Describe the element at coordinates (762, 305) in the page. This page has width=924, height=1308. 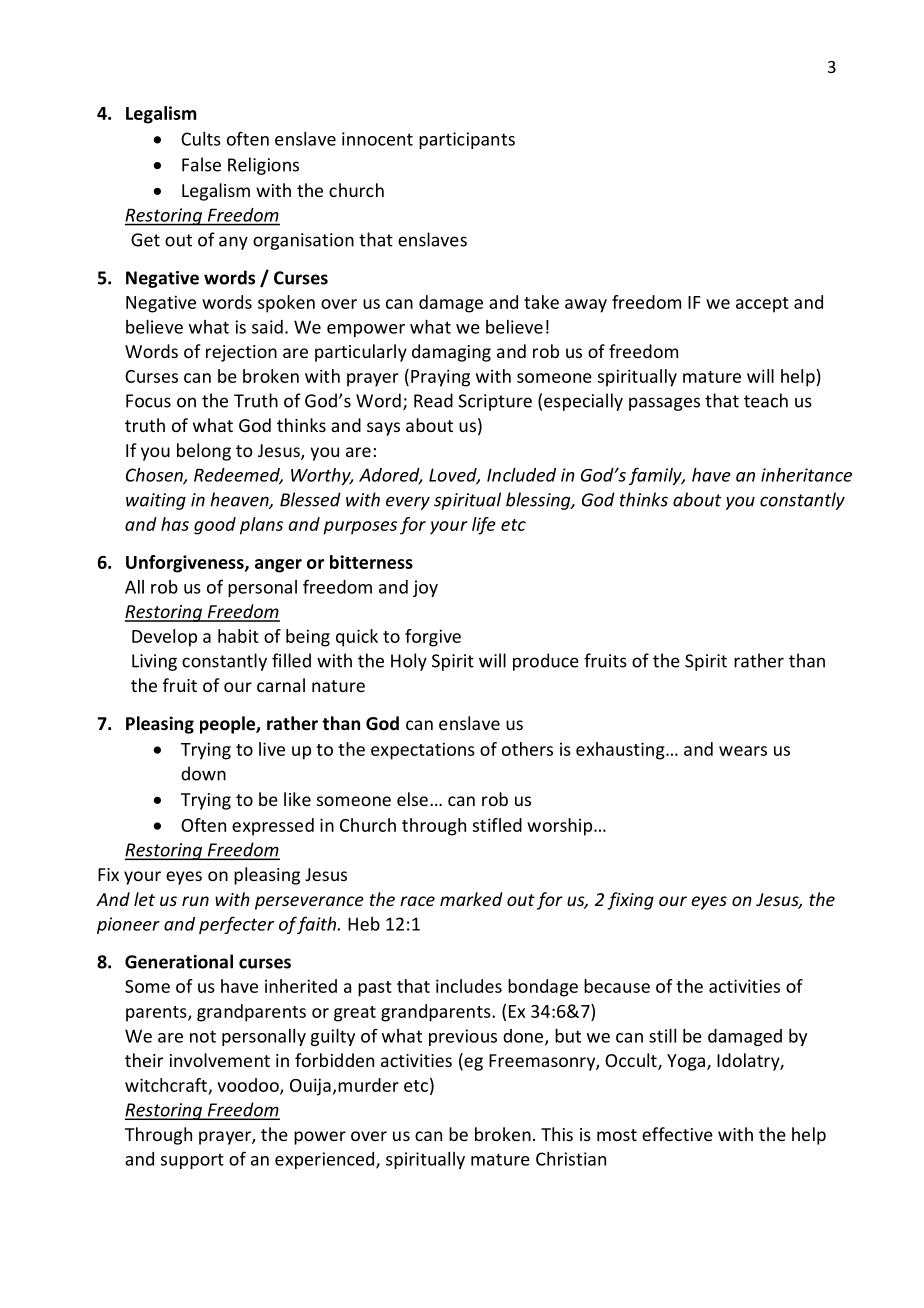
I see `accept` at that location.
